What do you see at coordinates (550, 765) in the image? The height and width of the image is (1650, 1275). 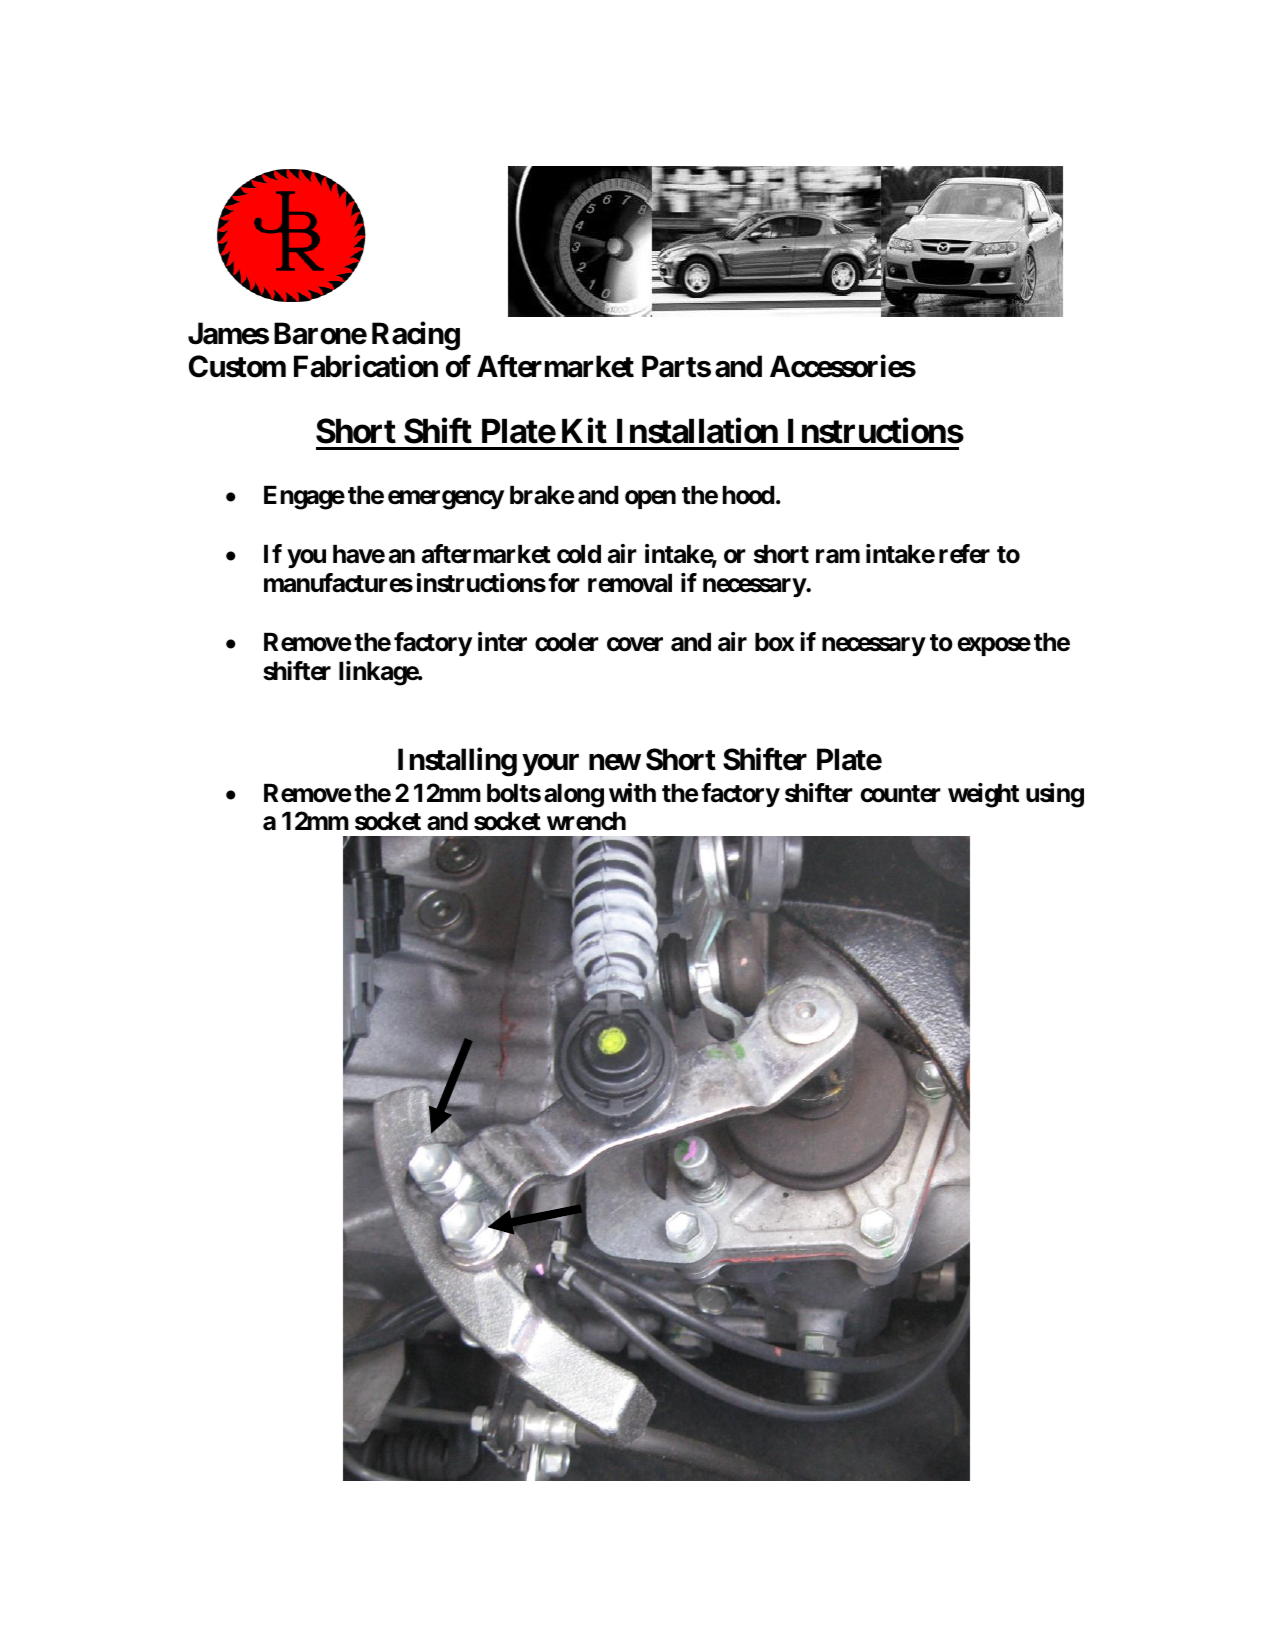 I see `your` at bounding box center [550, 765].
